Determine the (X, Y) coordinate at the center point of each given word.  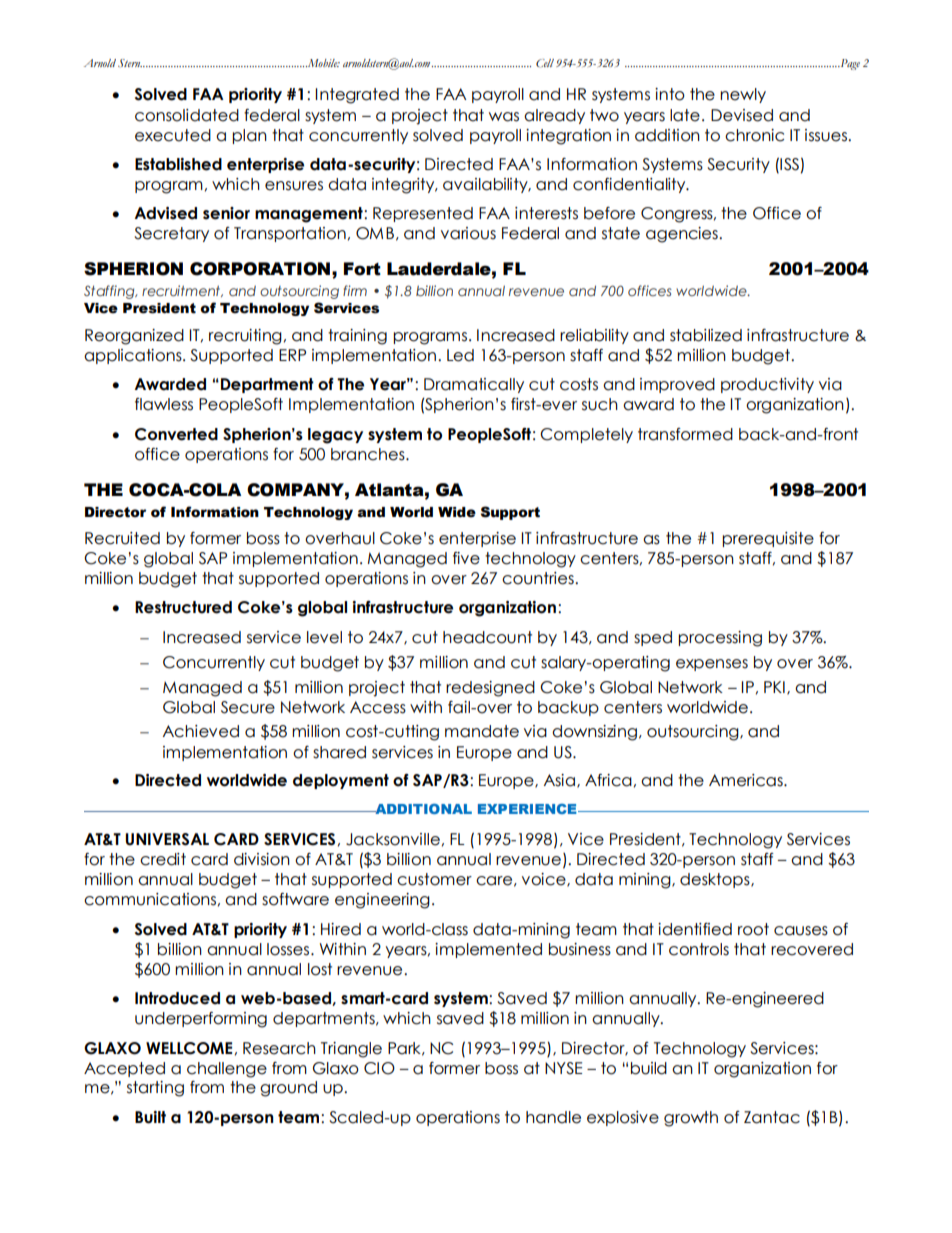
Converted (176, 434)
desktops (716, 880)
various (468, 233)
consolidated (187, 115)
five (466, 558)
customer (434, 879)
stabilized (706, 335)
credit (163, 859)
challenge (227, 1070)
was (504, 117)
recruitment (182, 291)
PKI (774, 687)
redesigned (490, 689)
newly (743, 95)
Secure (248, 707)
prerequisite (768, 539)
